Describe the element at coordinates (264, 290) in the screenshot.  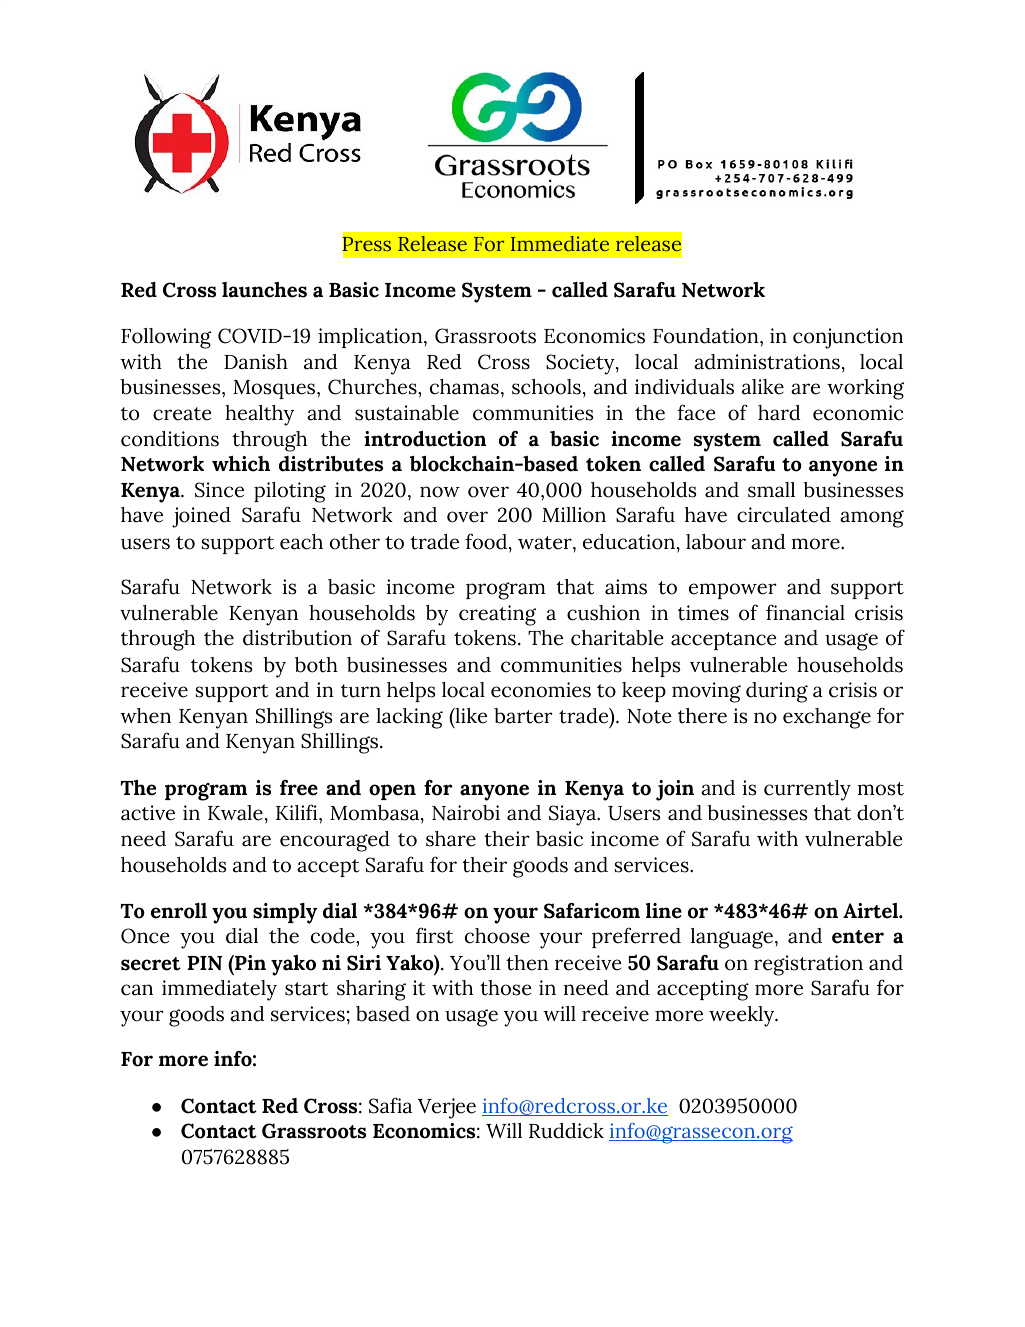
I see `launches` at that location.
